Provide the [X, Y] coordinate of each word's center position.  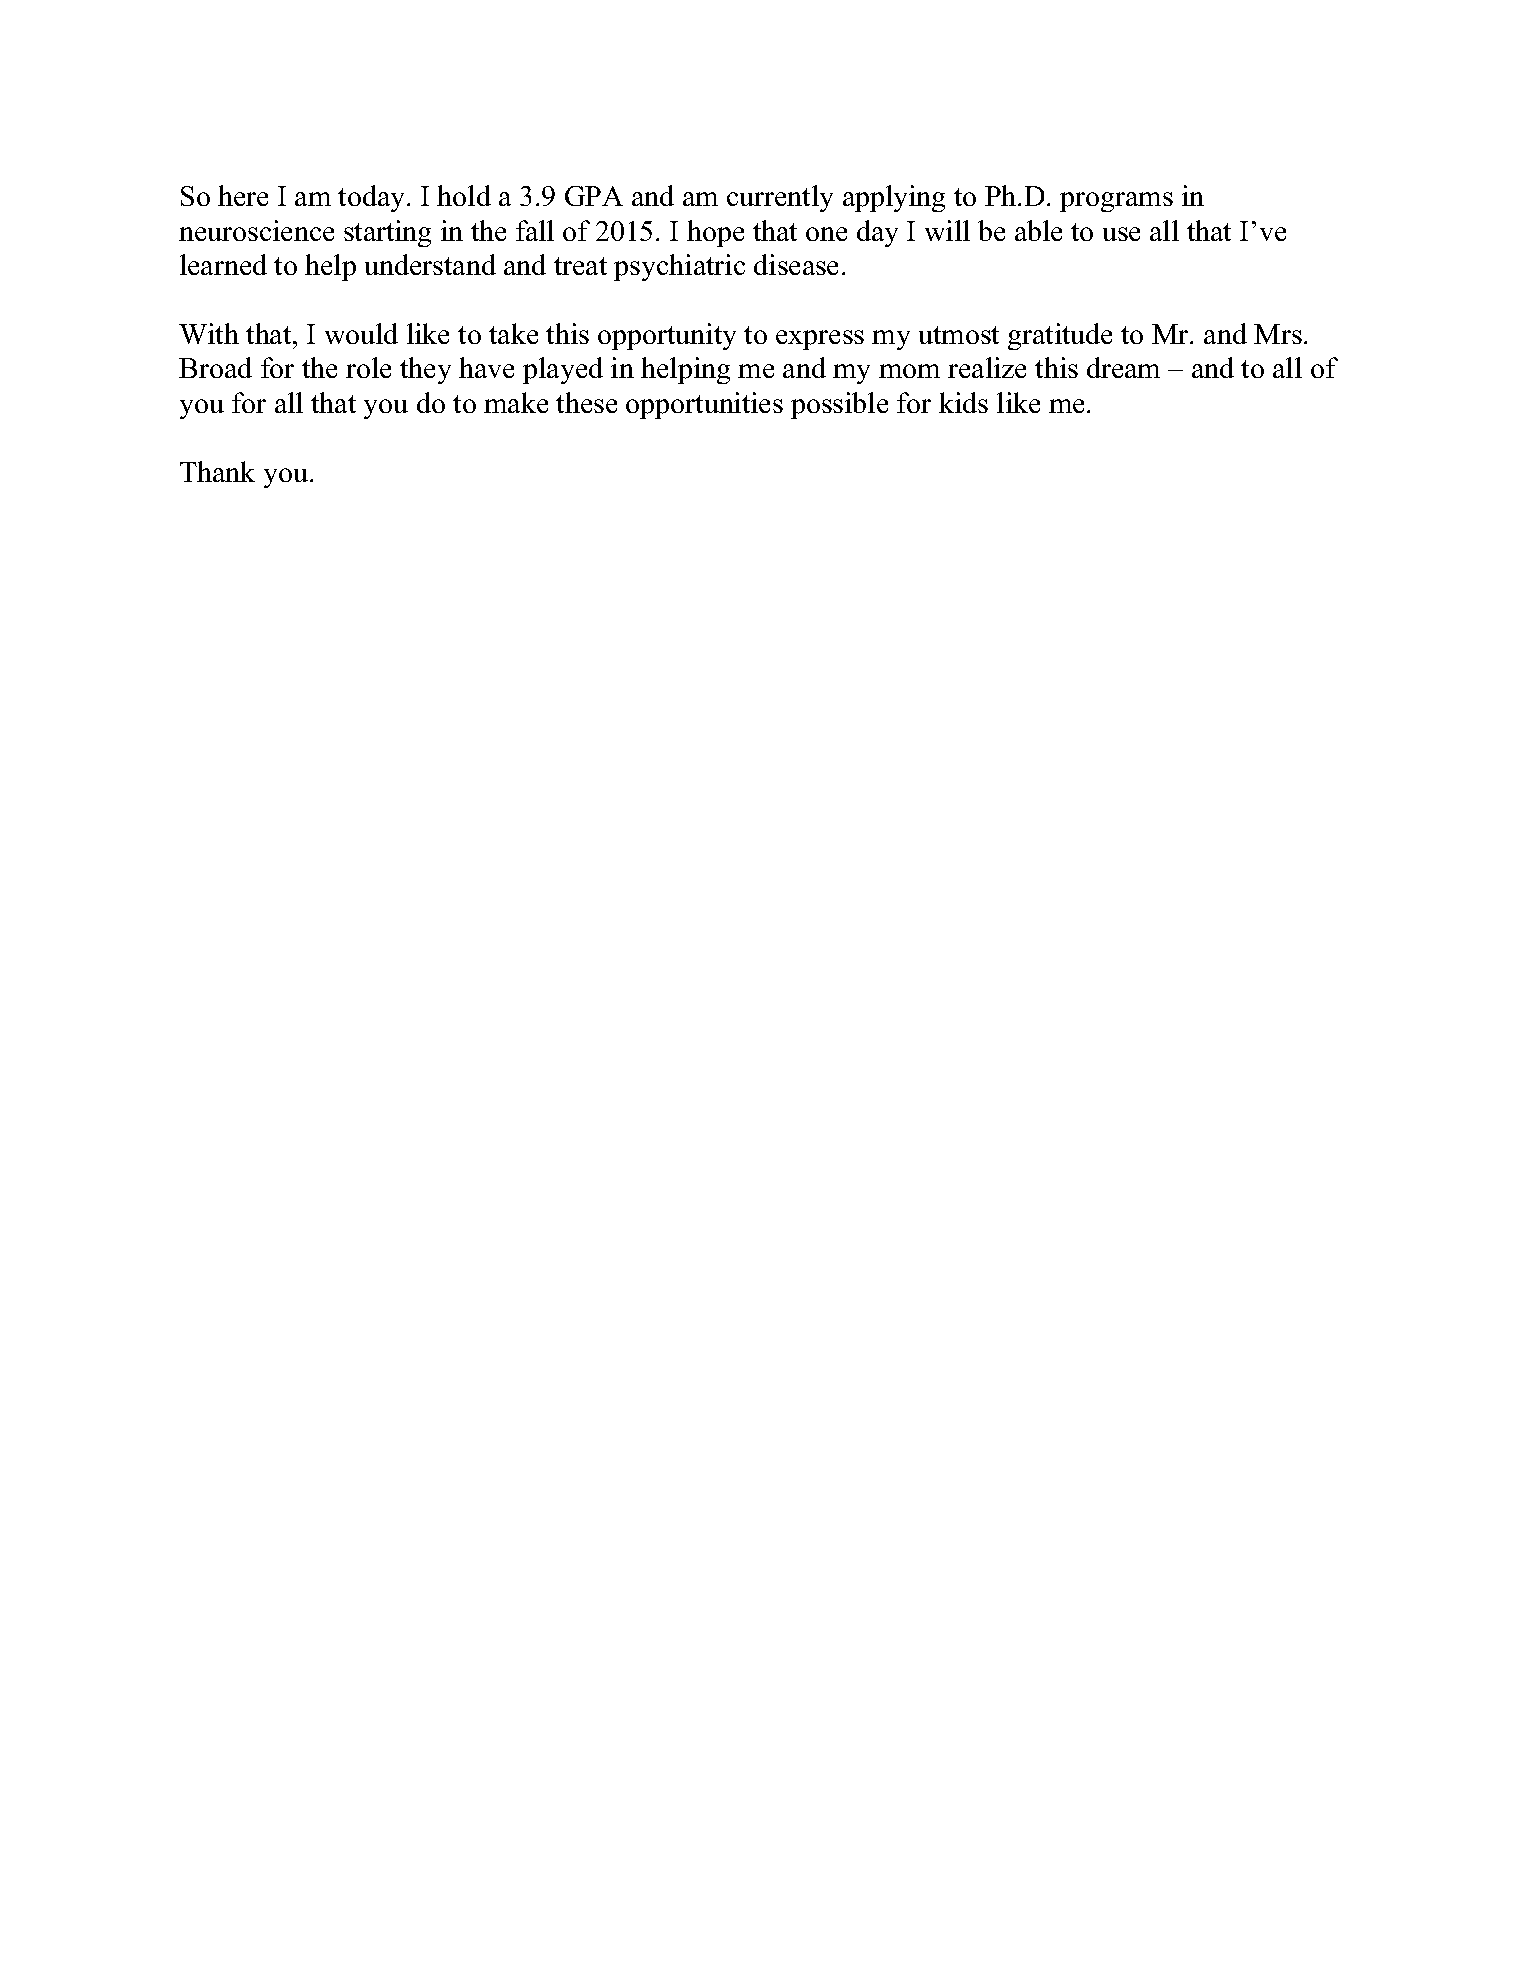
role [368, 367]
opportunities [704, 405]
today [373, 198]
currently [780, 198]
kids [963, 402]
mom [909, 371]
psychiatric [679, 267]
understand [430, 264]
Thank [217, 471]
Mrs [1278, 334]
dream [1123, 367]
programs [1116, 202]
